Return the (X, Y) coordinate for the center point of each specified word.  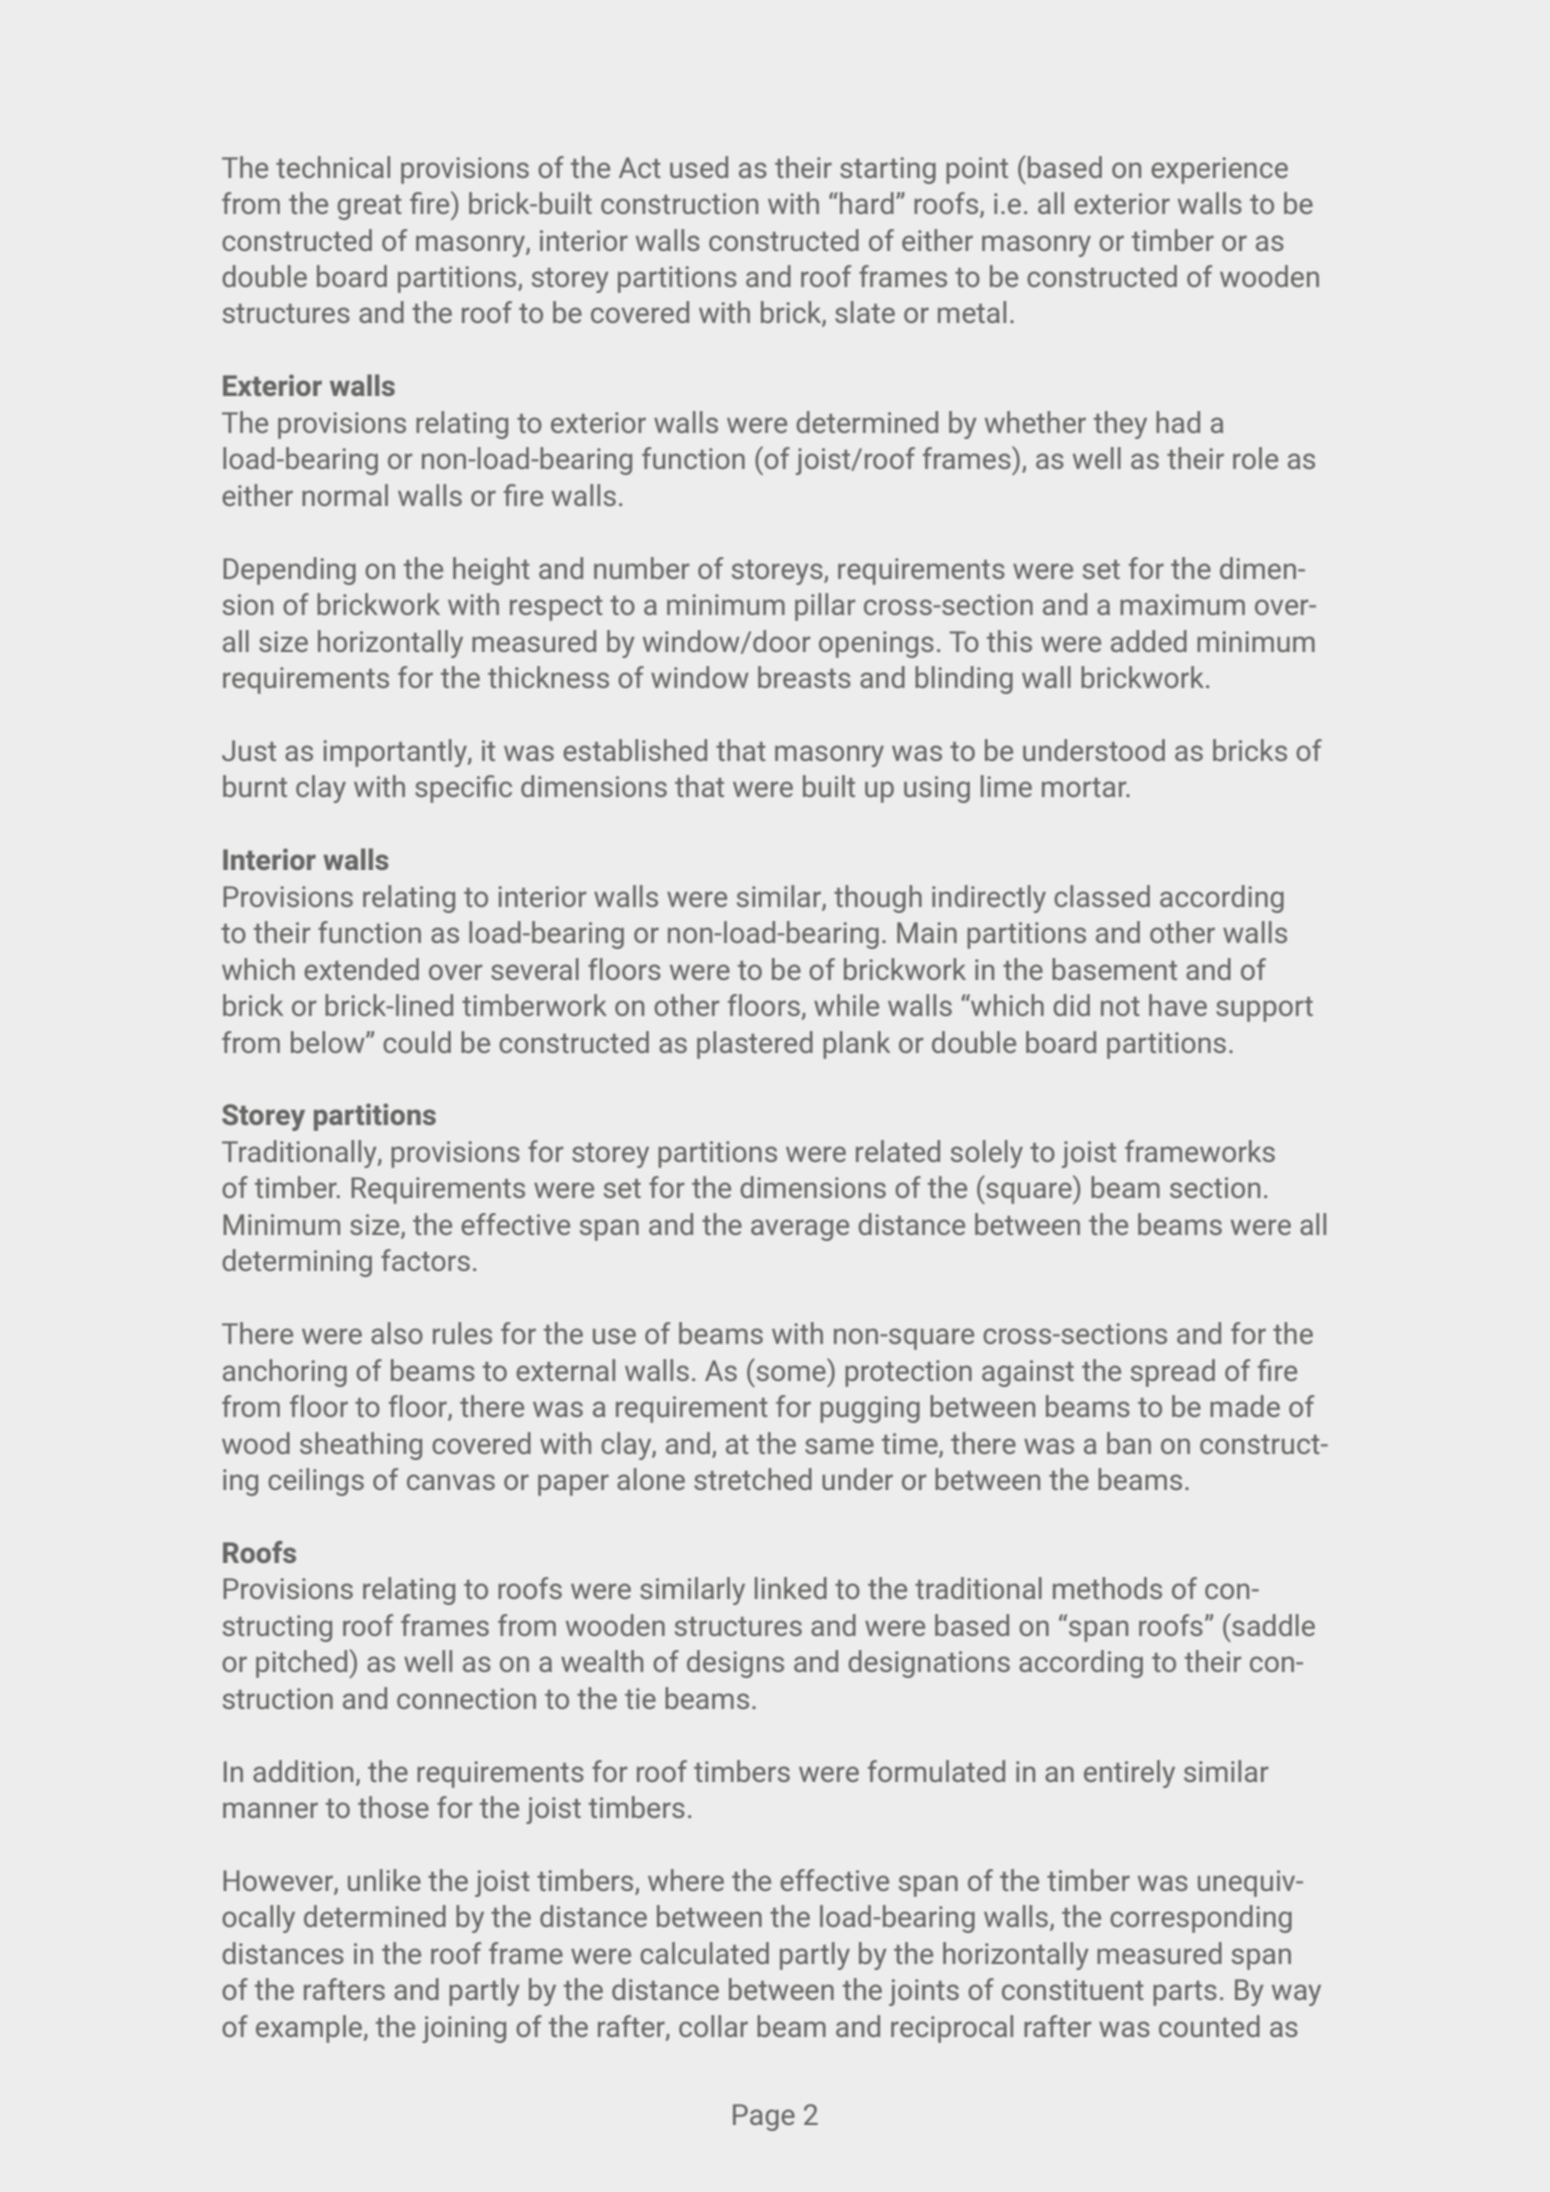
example (310, 2029)
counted (1209, 2026)
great (369, 207)
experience (1219, 170)
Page (764, 2117)
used (699, 167)
